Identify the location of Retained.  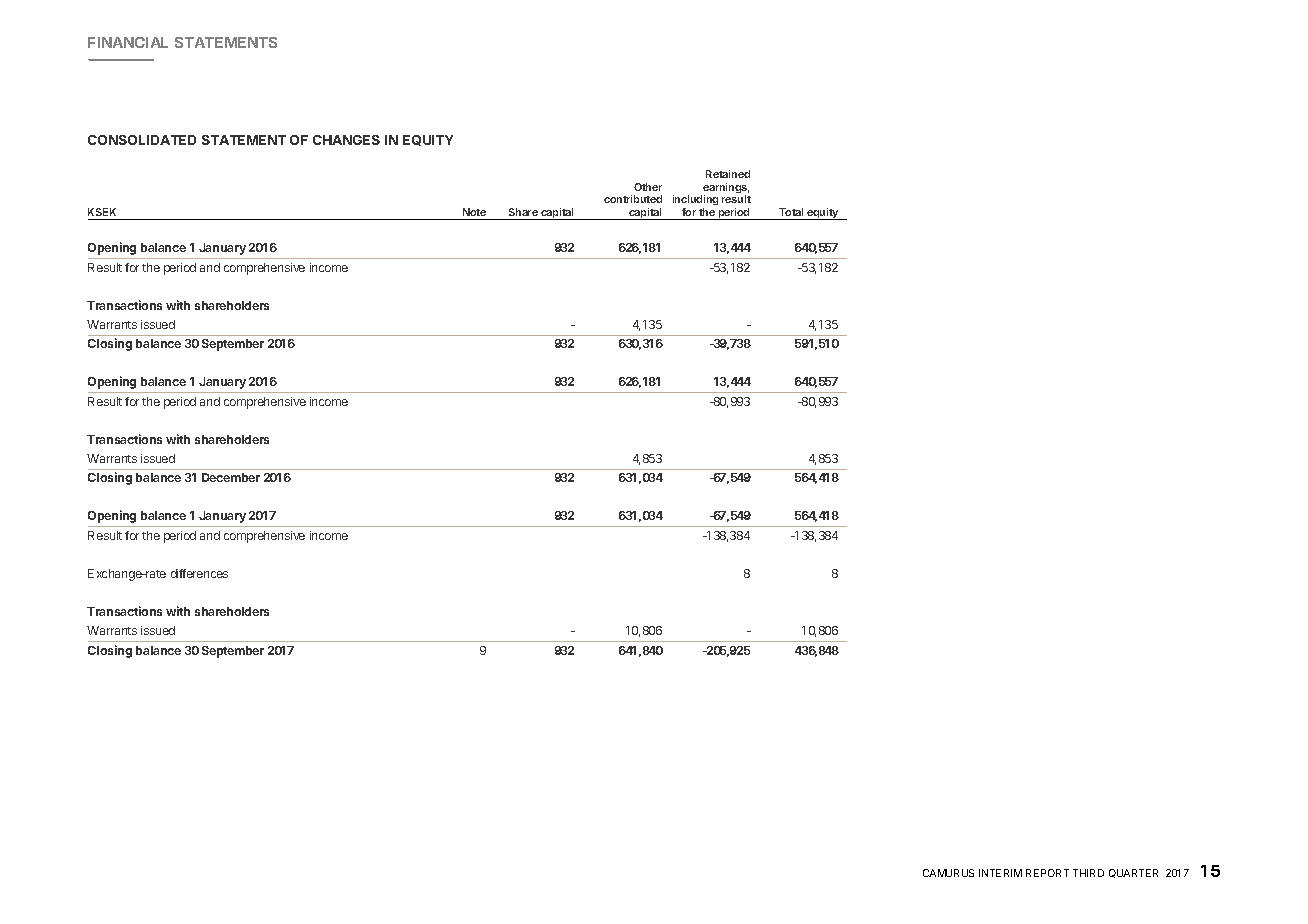
(728, 174).
